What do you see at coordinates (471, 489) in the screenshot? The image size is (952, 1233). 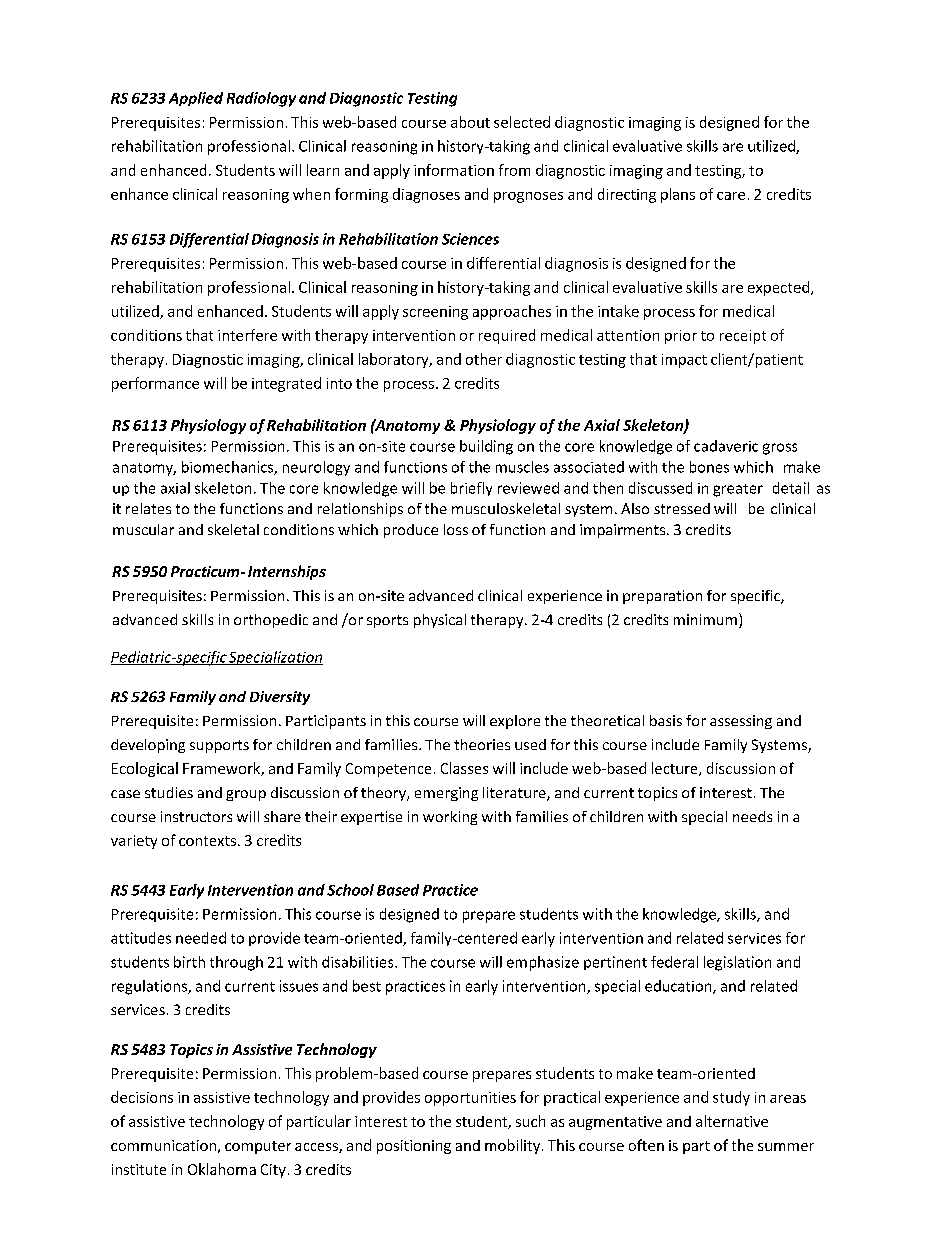 I see `briefly` at bounding box center [471, 489].
